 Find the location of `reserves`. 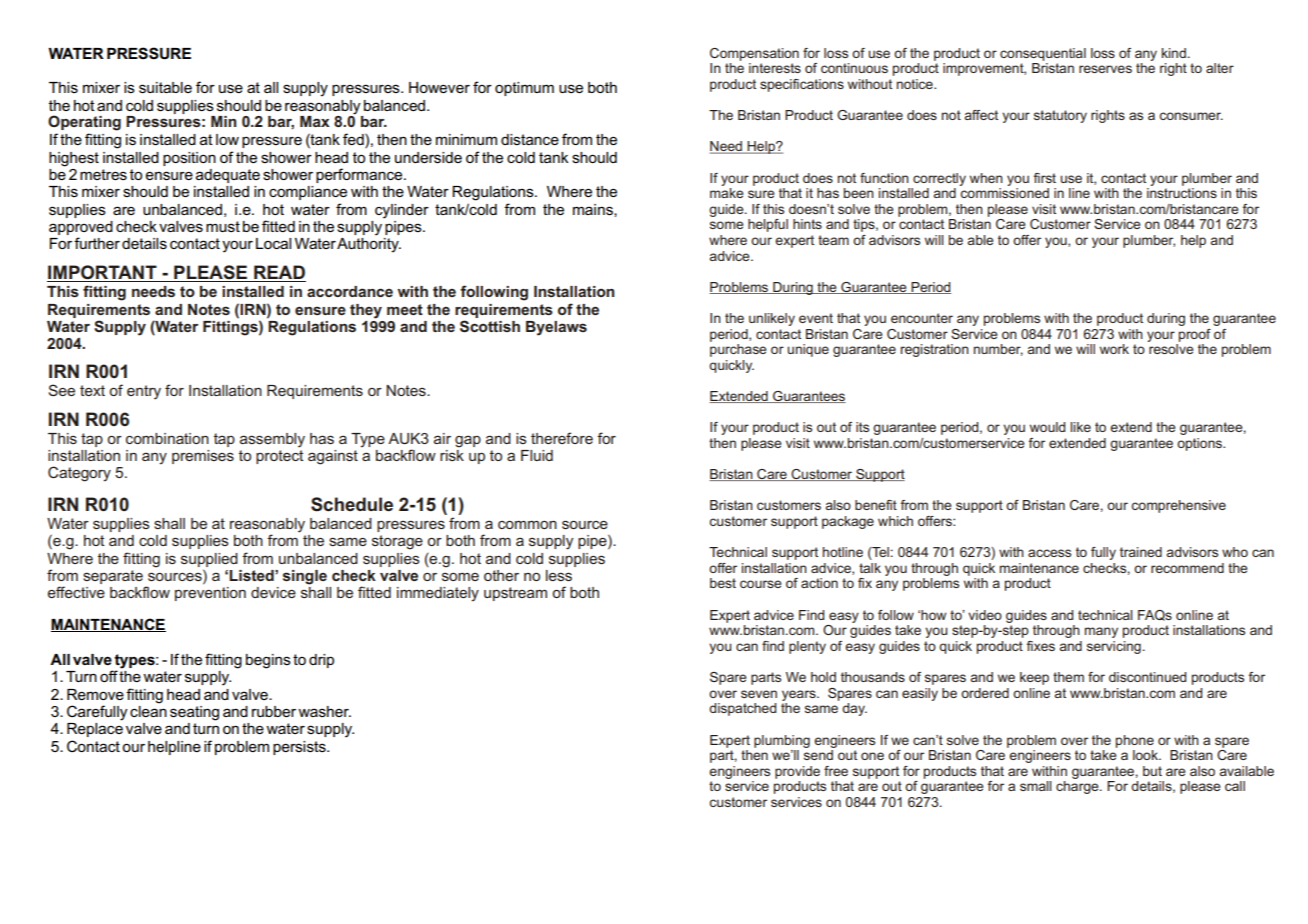

reserves is located at coordinates (1105, 69).
